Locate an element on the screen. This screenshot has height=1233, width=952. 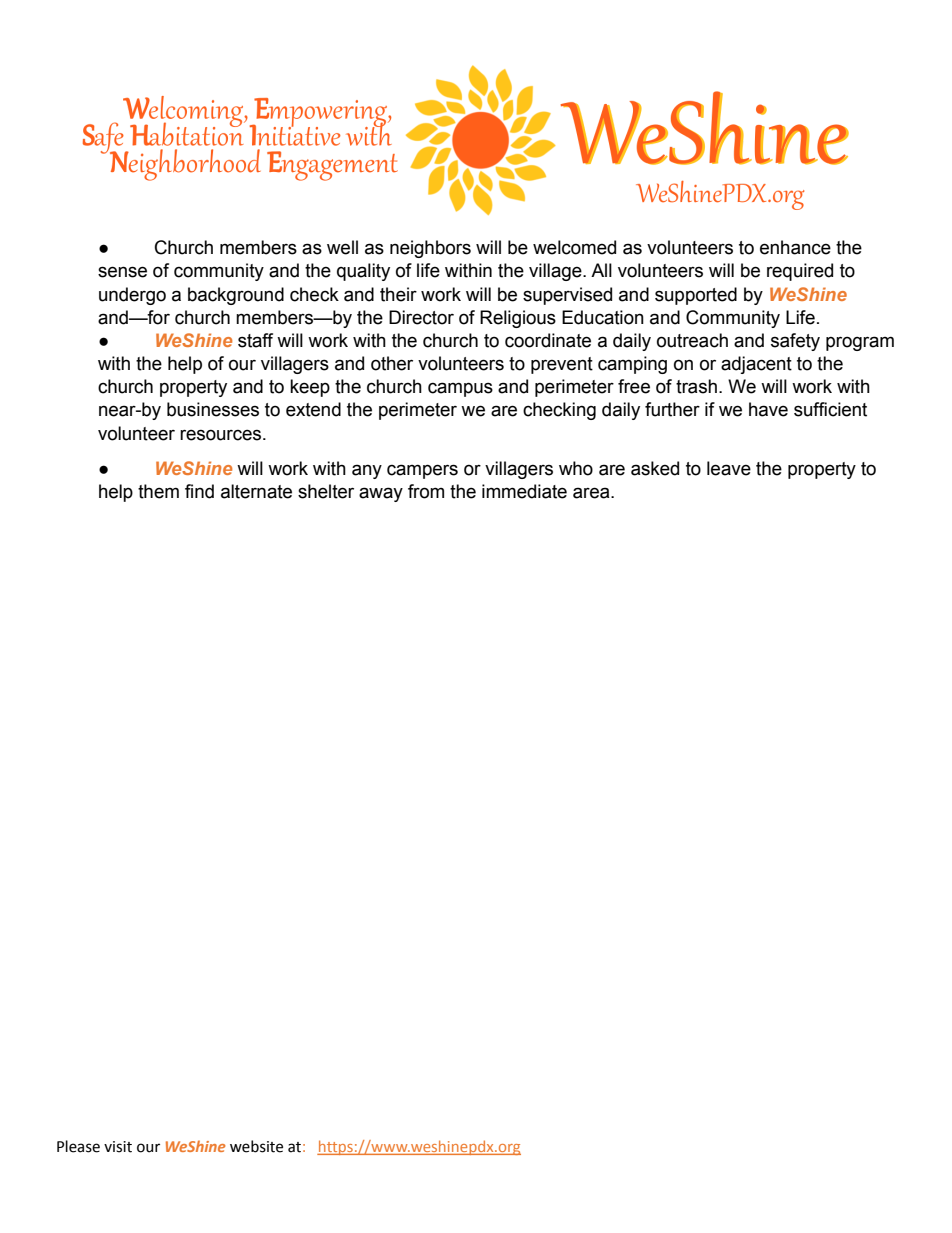
website is located at coordinates (256, 1146).
